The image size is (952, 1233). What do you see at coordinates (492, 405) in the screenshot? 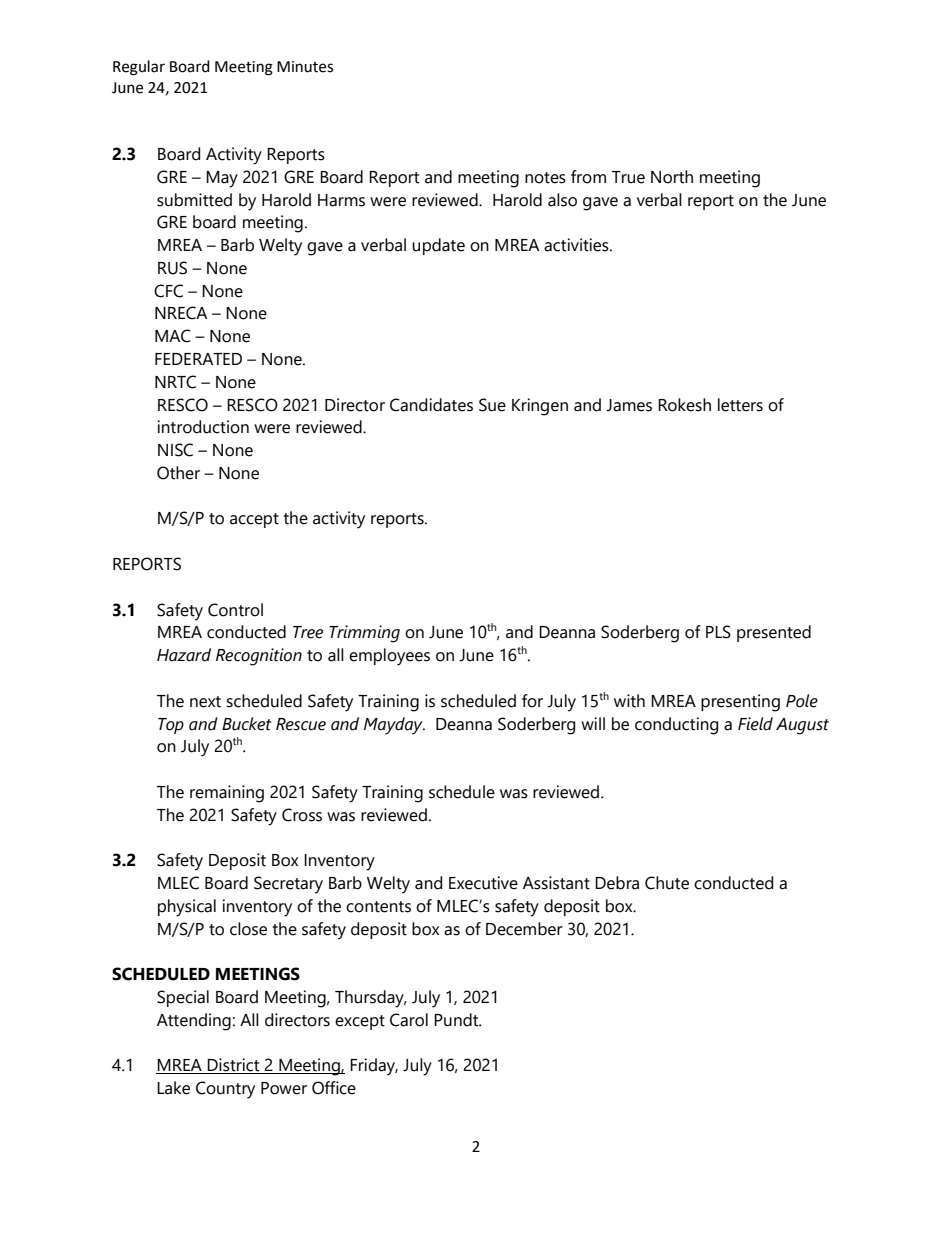
I see `Sue` at bounding box center [492, 405].
